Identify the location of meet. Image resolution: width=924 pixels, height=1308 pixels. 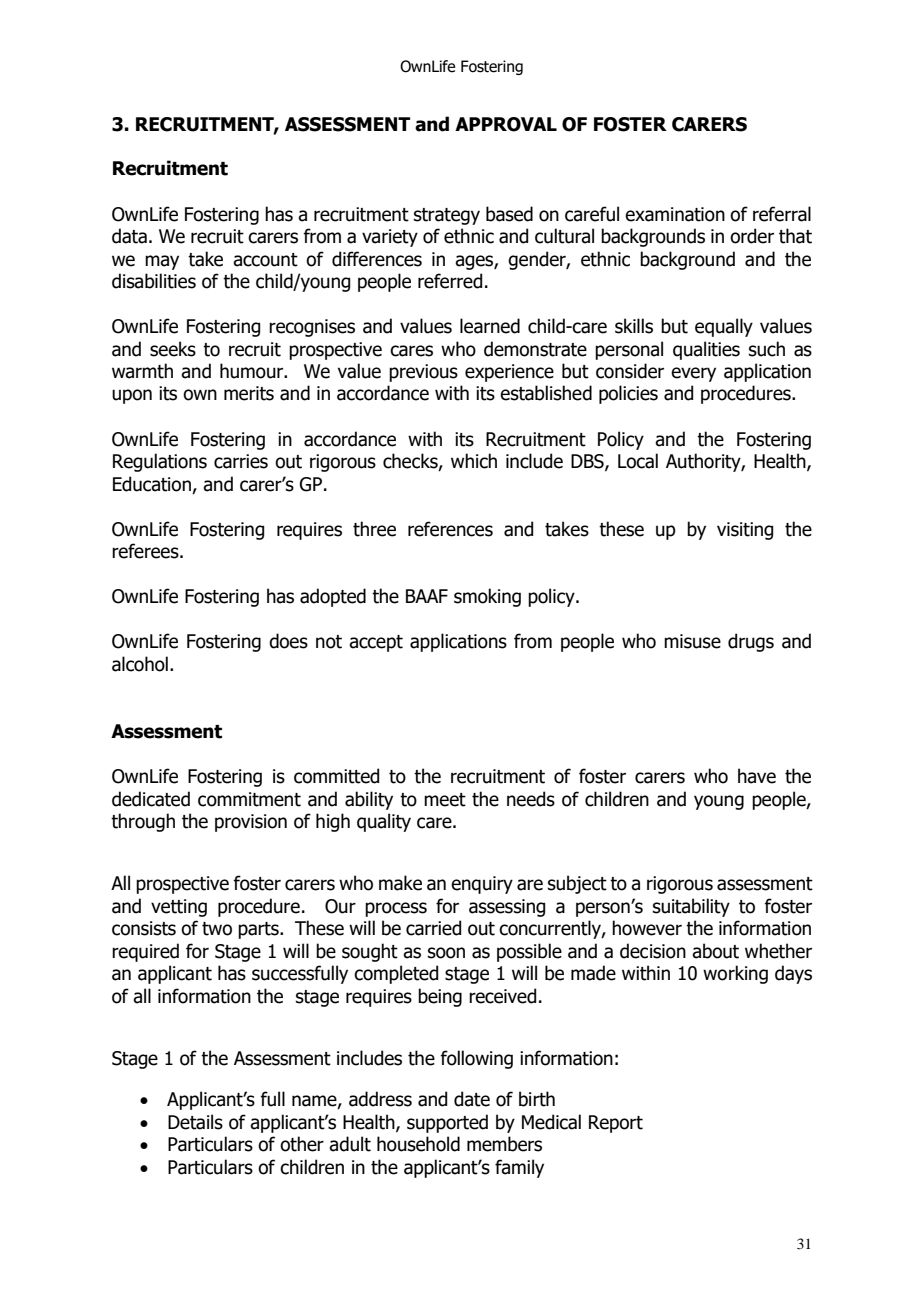
(445, 800).
